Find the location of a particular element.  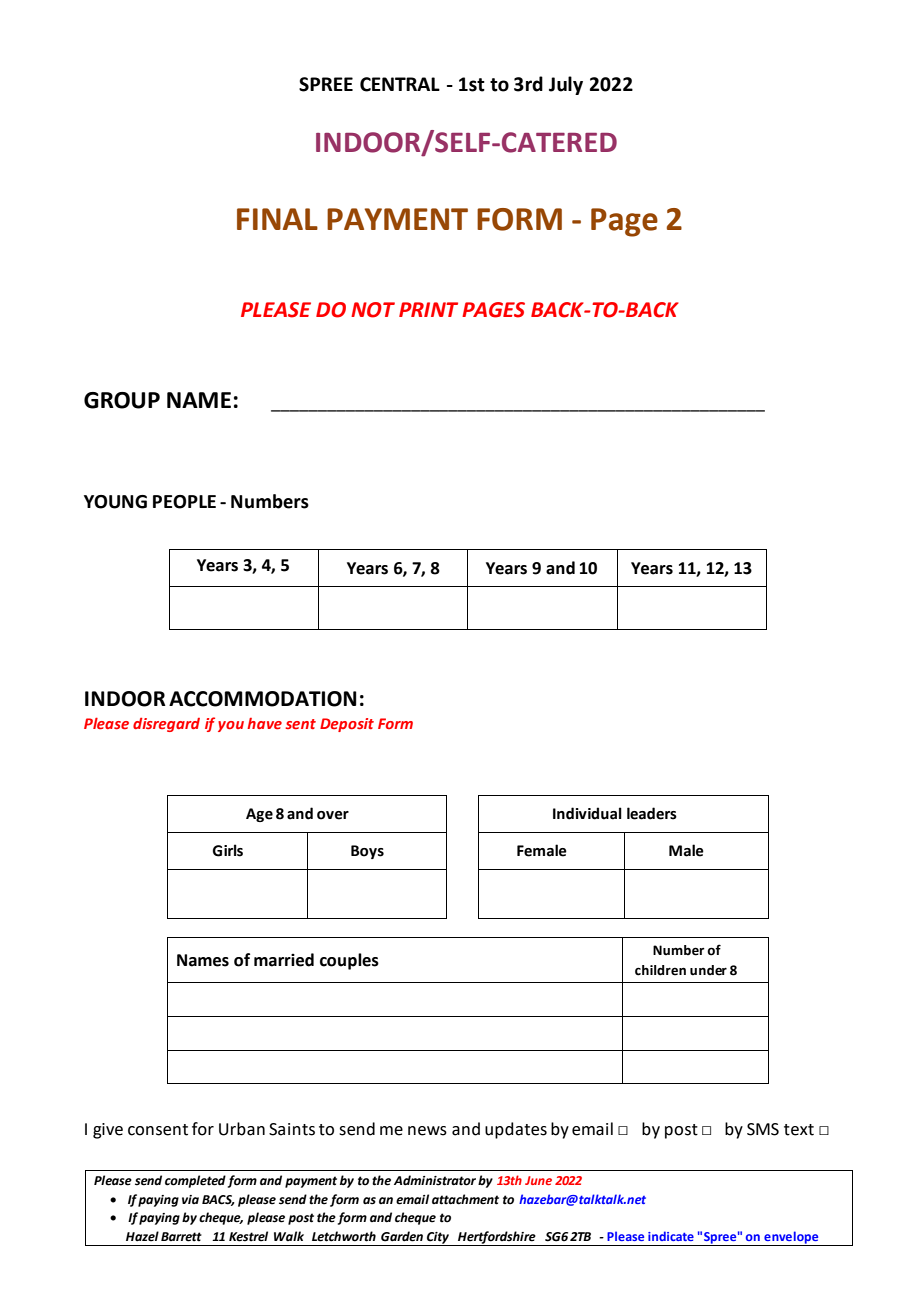

disregard is located at coordinates (166, 725).
